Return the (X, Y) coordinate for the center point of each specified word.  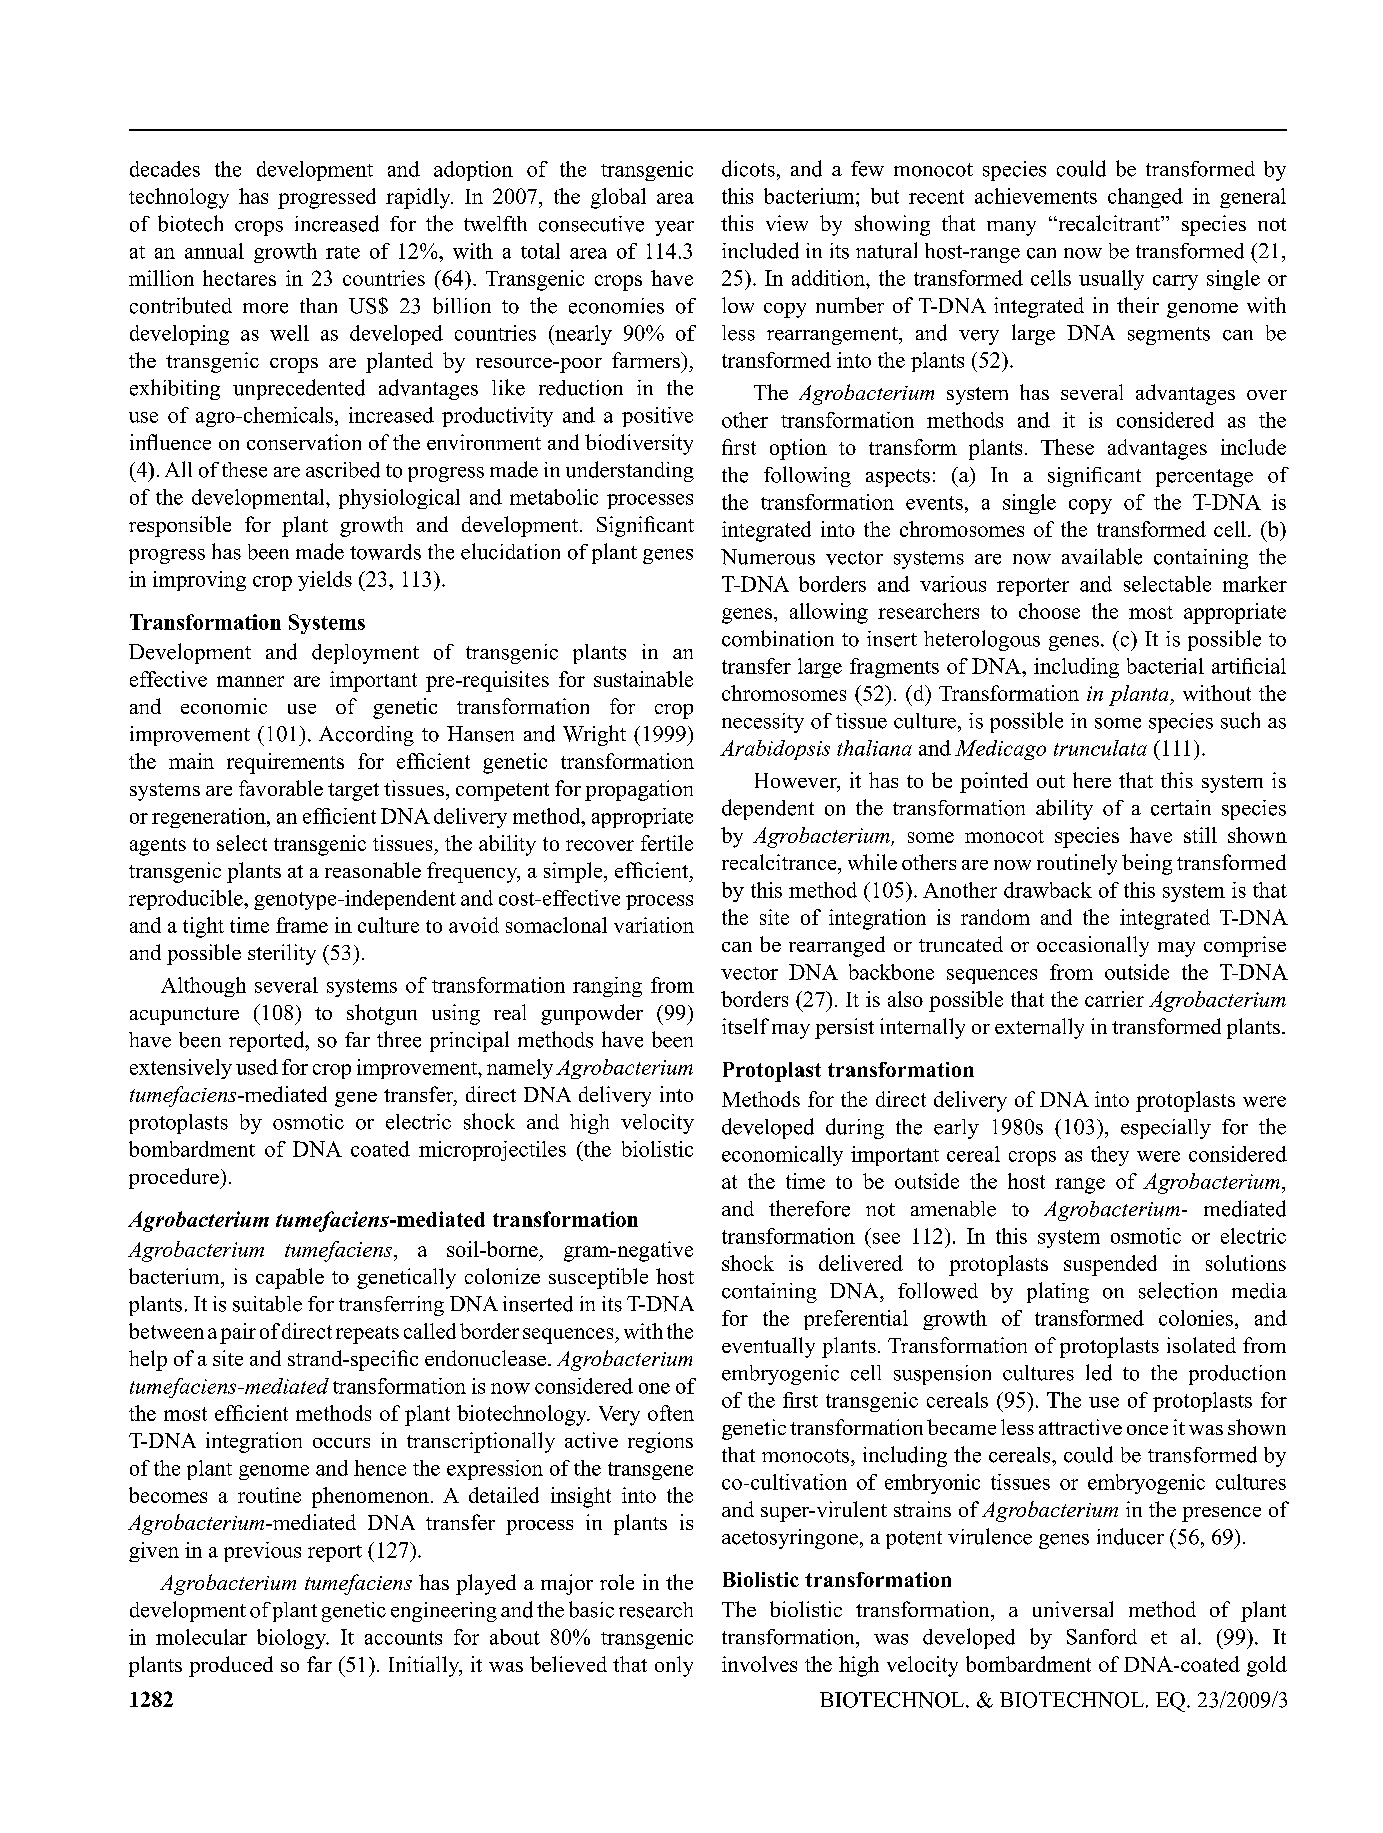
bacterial (1165, 666)
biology (292, 1639)
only (674, 1666)
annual (214, 251)
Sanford (1102, 1637)
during (855, 1128)
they (1110, 1156)
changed (1145, 198)
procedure (175, 1178)
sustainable (643, 679)
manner (250, 681)
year (674, 228)
